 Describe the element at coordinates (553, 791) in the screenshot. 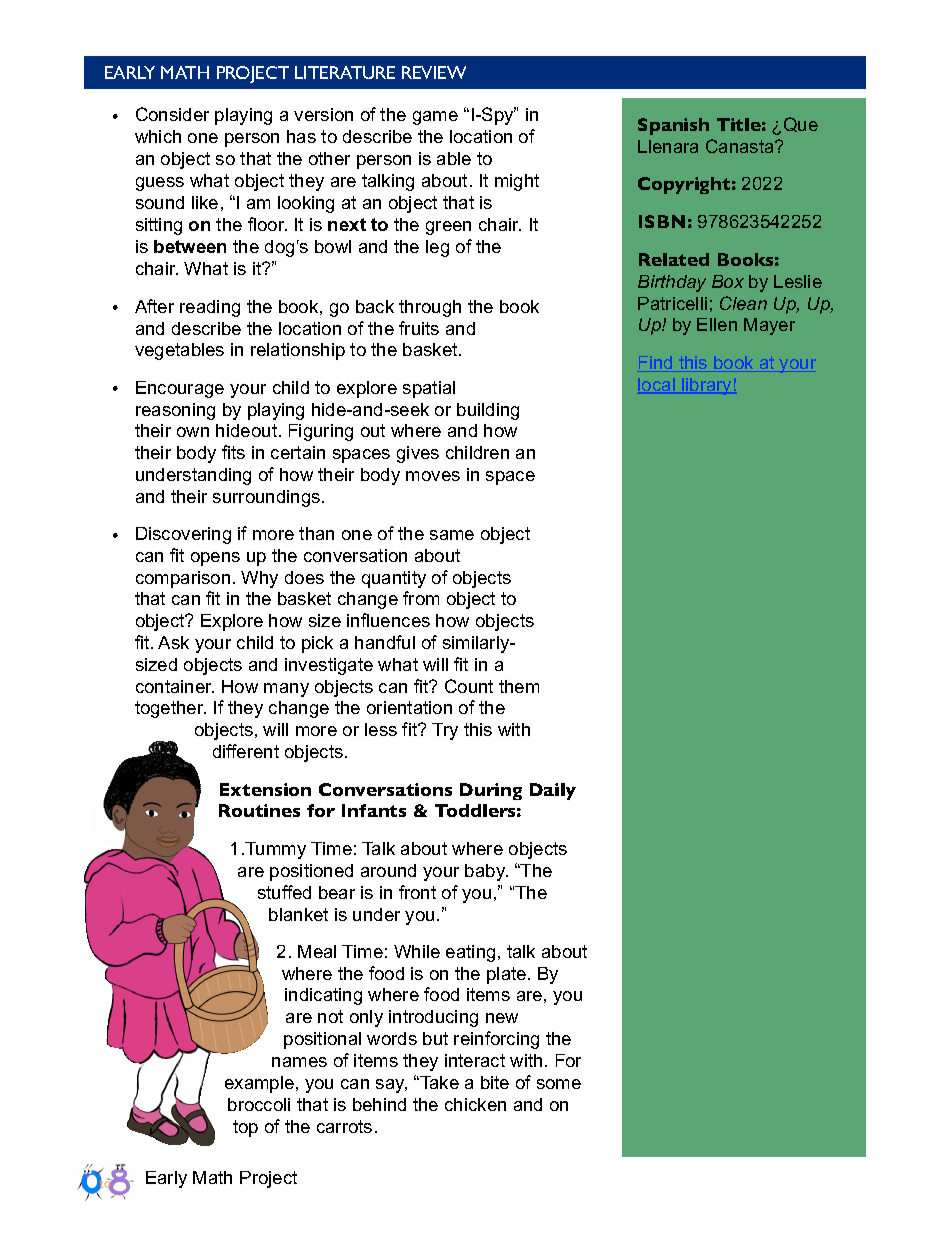

I see `Daily` at that location.
